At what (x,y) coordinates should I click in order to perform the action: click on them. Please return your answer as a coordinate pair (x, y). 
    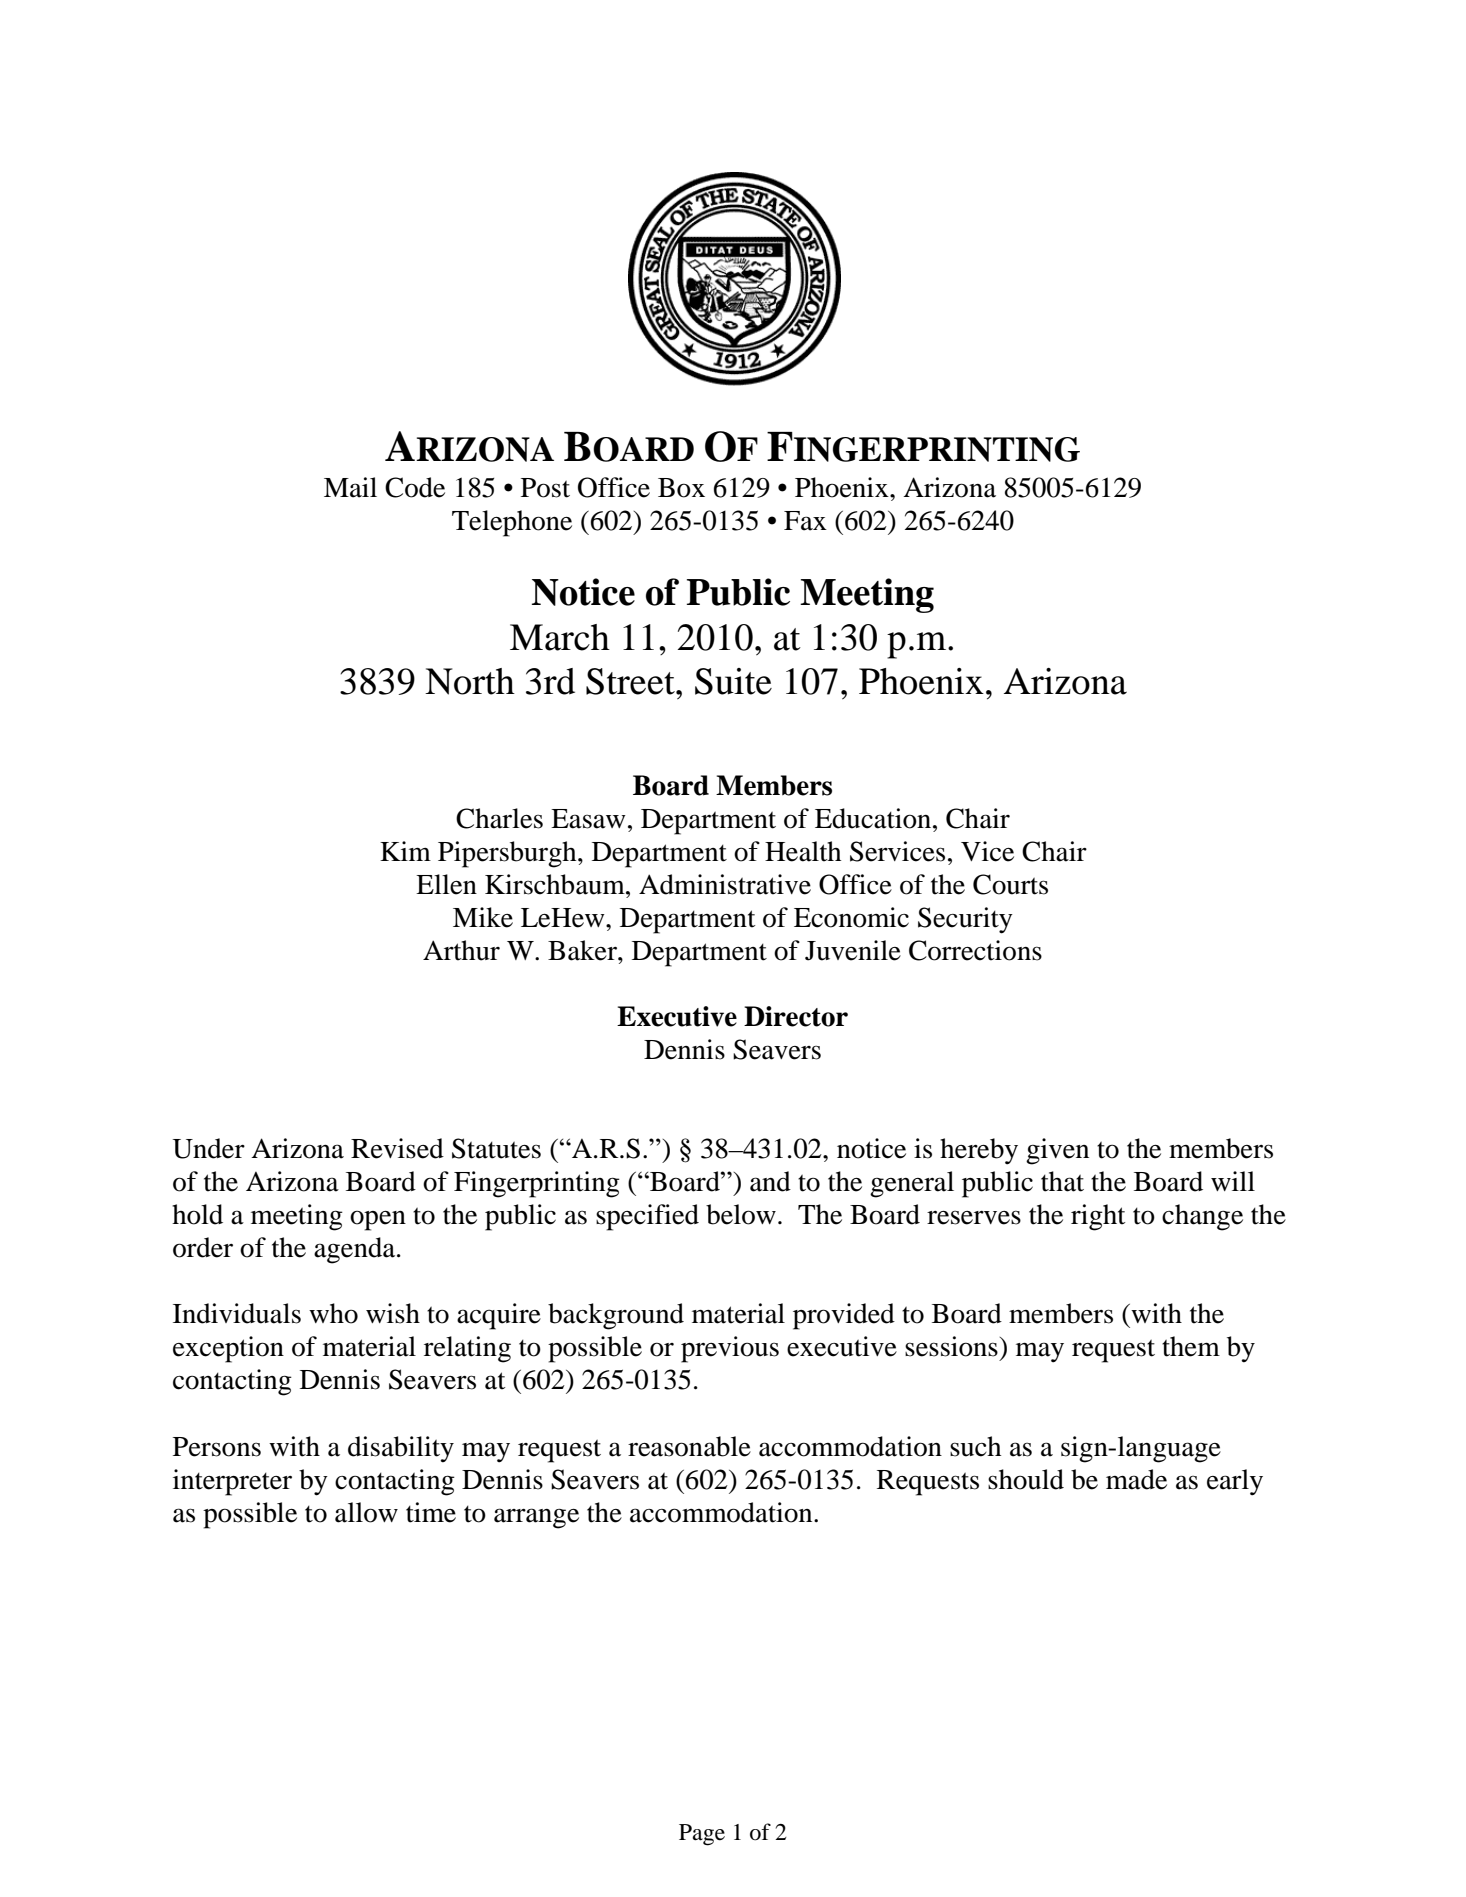
    Looking at the image, I should click on (1191, 1346).
